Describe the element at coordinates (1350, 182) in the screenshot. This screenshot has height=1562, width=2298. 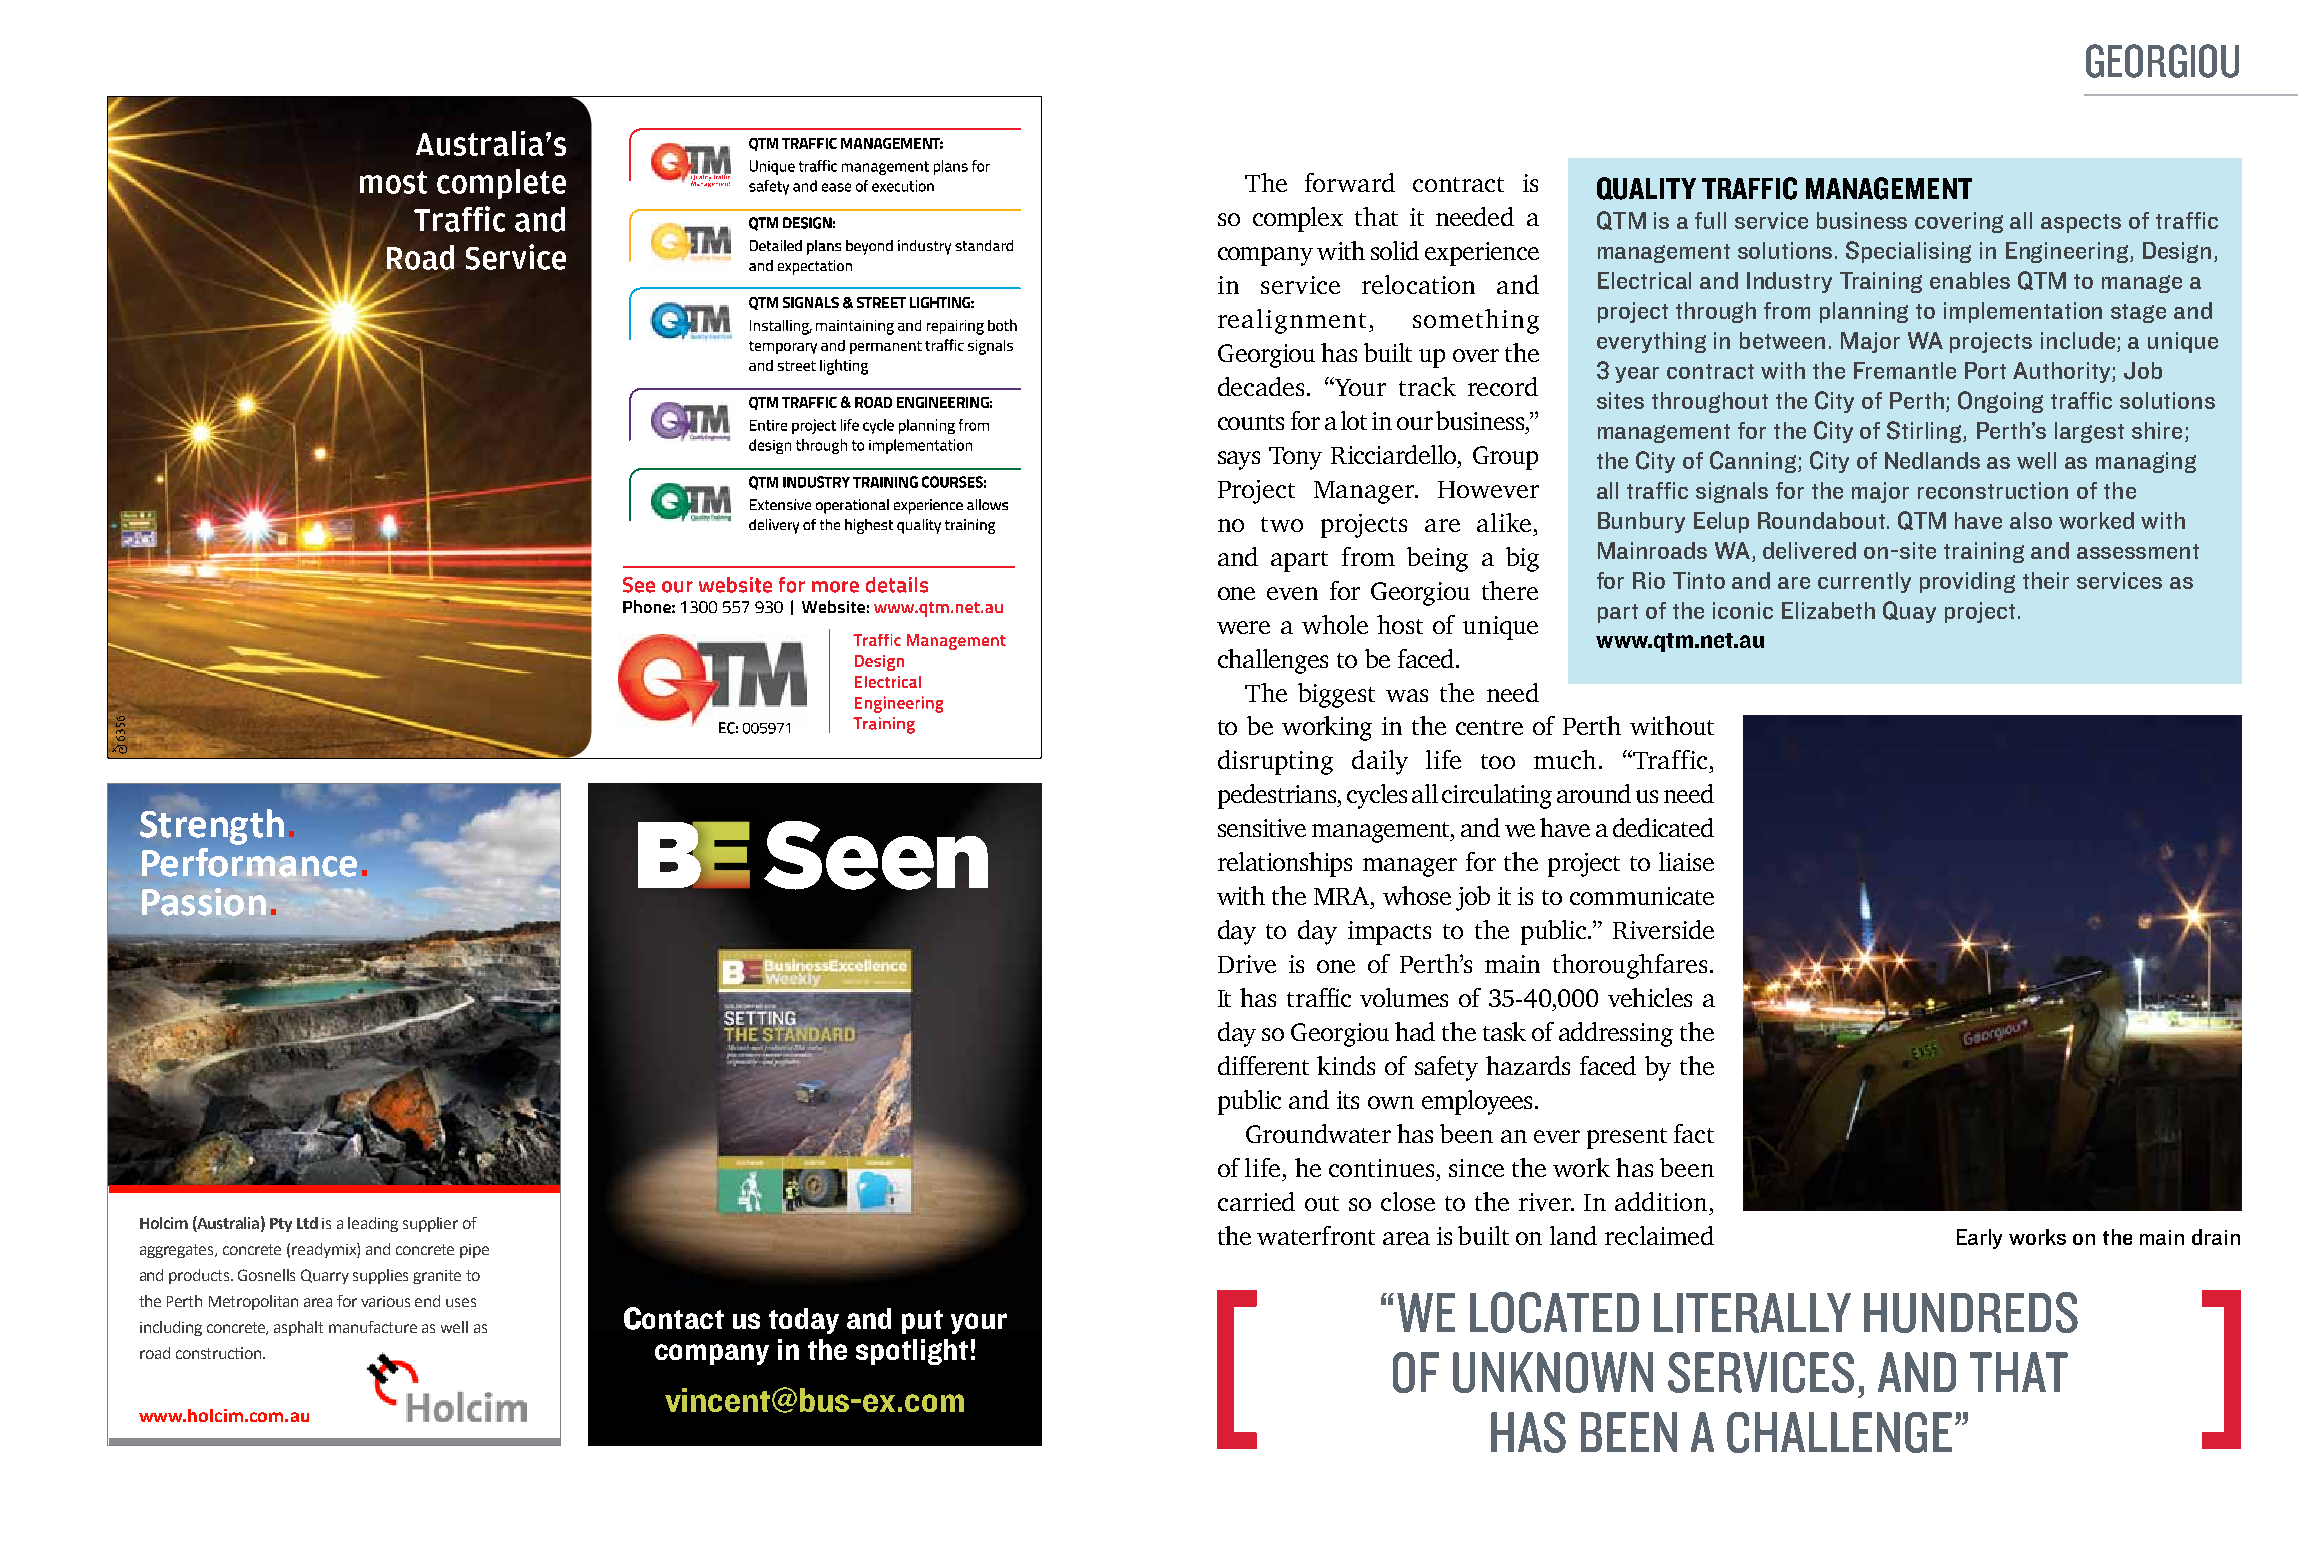
I see `forward` at that location.
